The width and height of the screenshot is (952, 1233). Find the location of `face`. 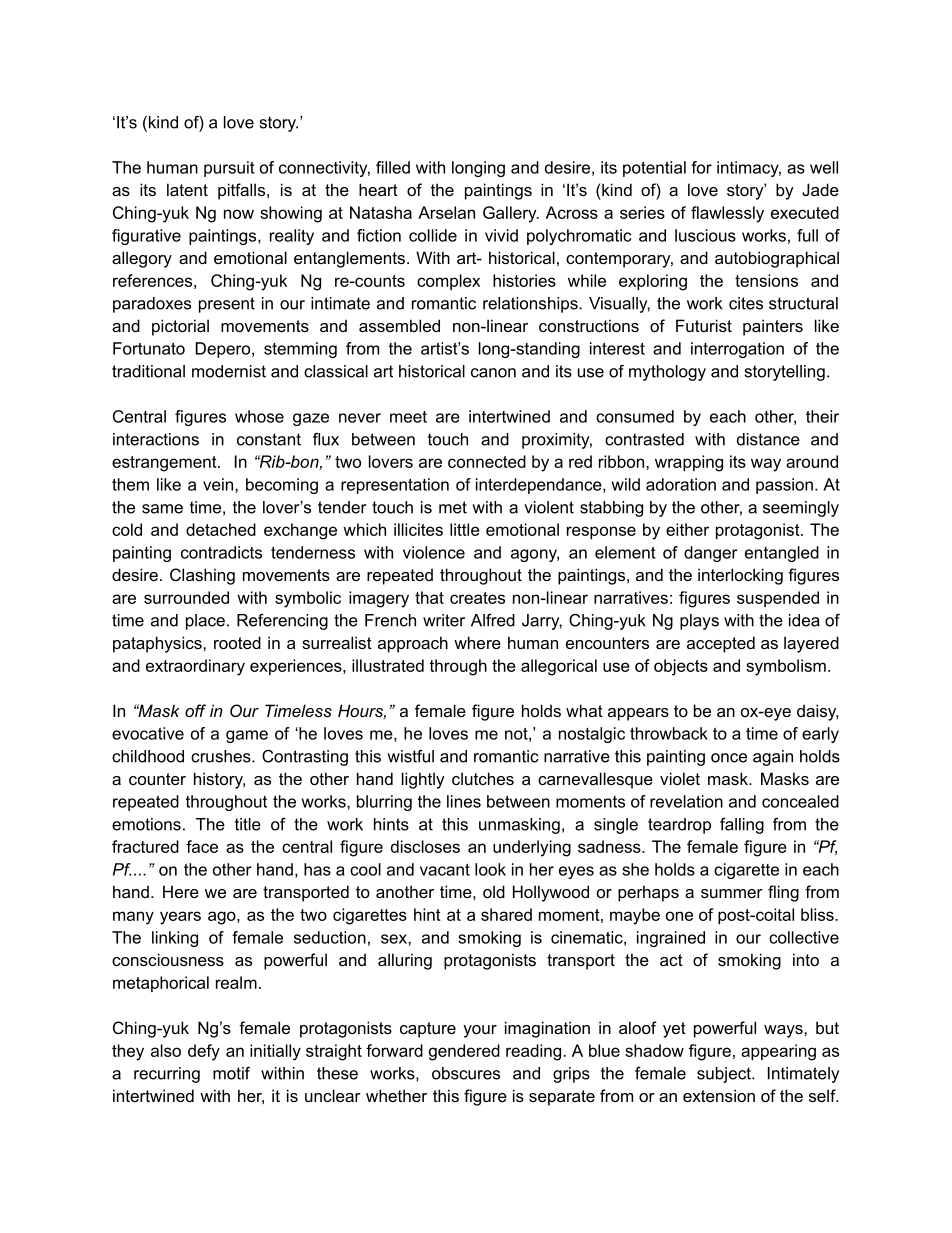

face is located at coordinates (202, 846).
